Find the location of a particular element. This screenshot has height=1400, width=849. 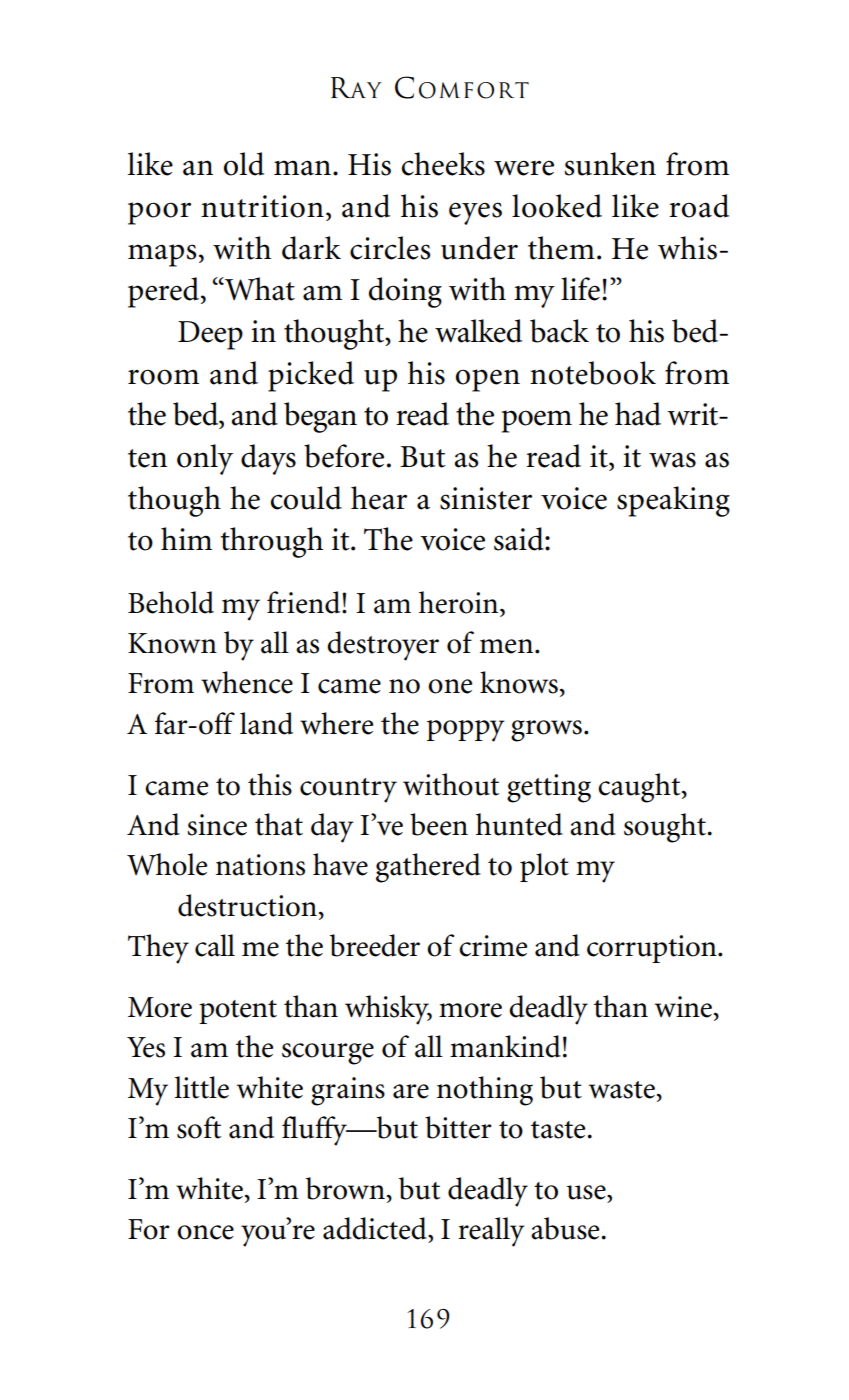

cheeks is located at coordinates (443, 164).
